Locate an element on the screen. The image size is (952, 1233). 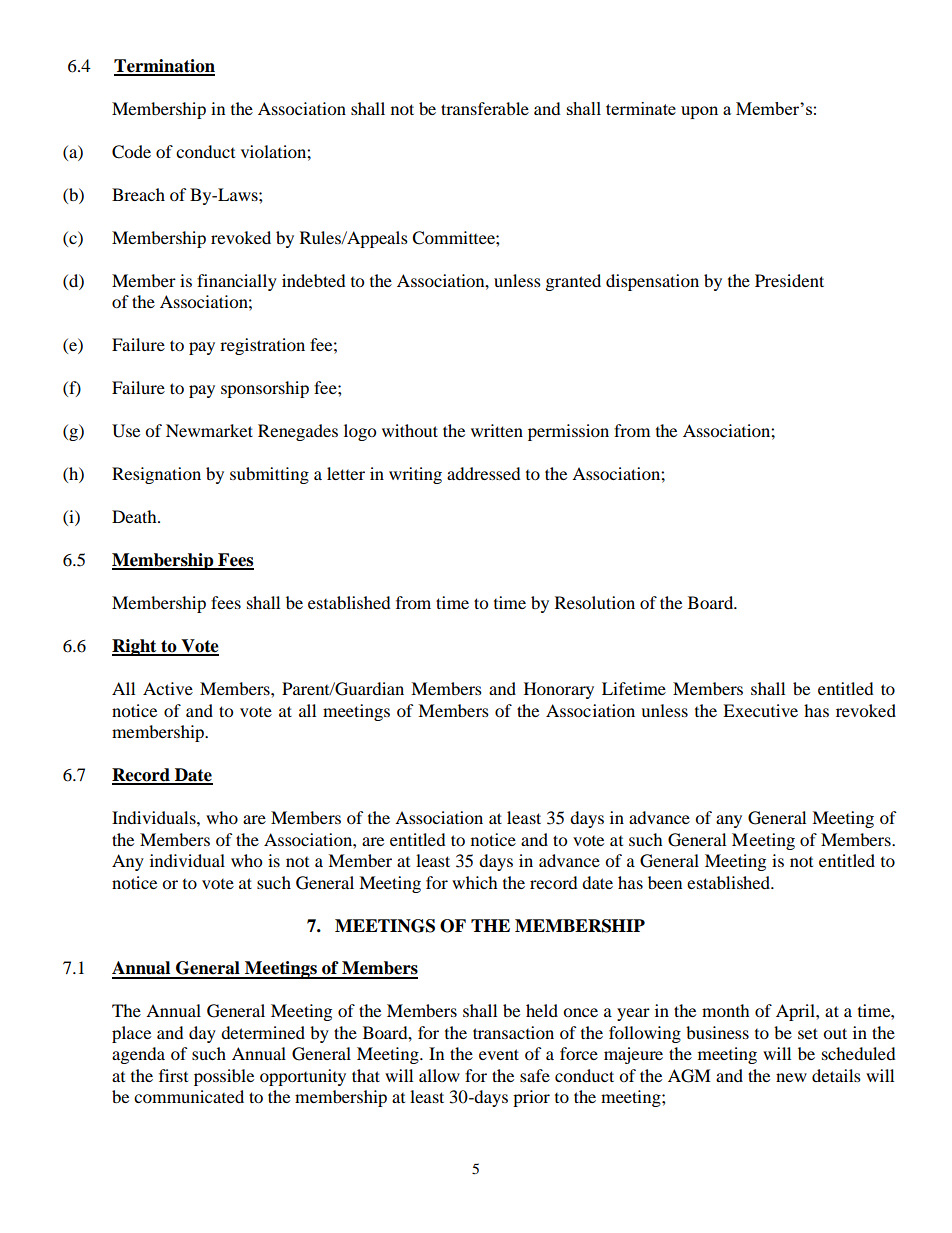
Executive is located at coordinates (760, 710).
